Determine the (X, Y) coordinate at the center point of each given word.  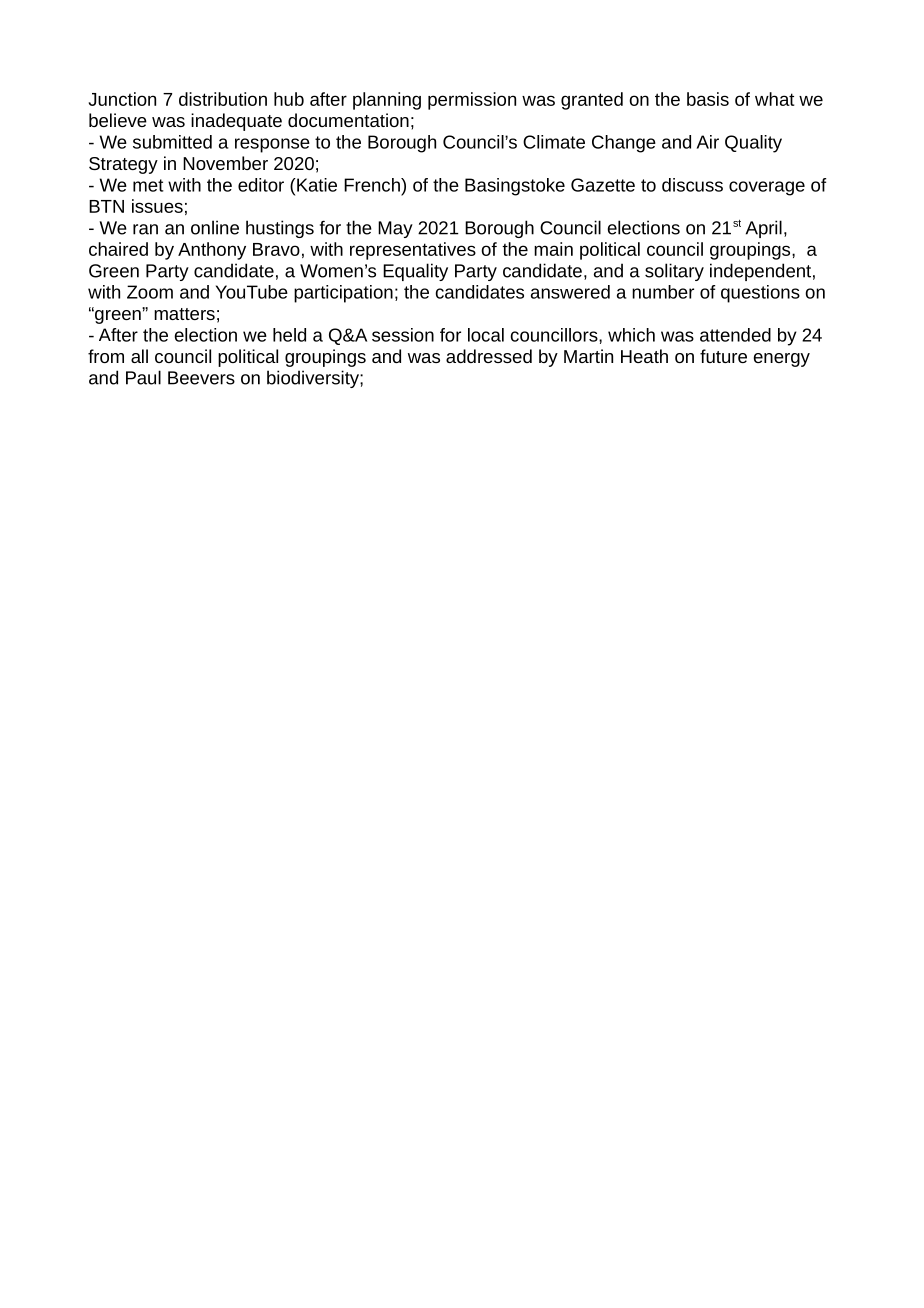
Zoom (150, 292)
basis (708, 99)
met (148, 185)
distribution (223, 99)
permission (472, 101)
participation (343, 294)
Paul (143, 377)
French (373, 185)
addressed (489, 356)
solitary (674, 272)
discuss (692, 185)
